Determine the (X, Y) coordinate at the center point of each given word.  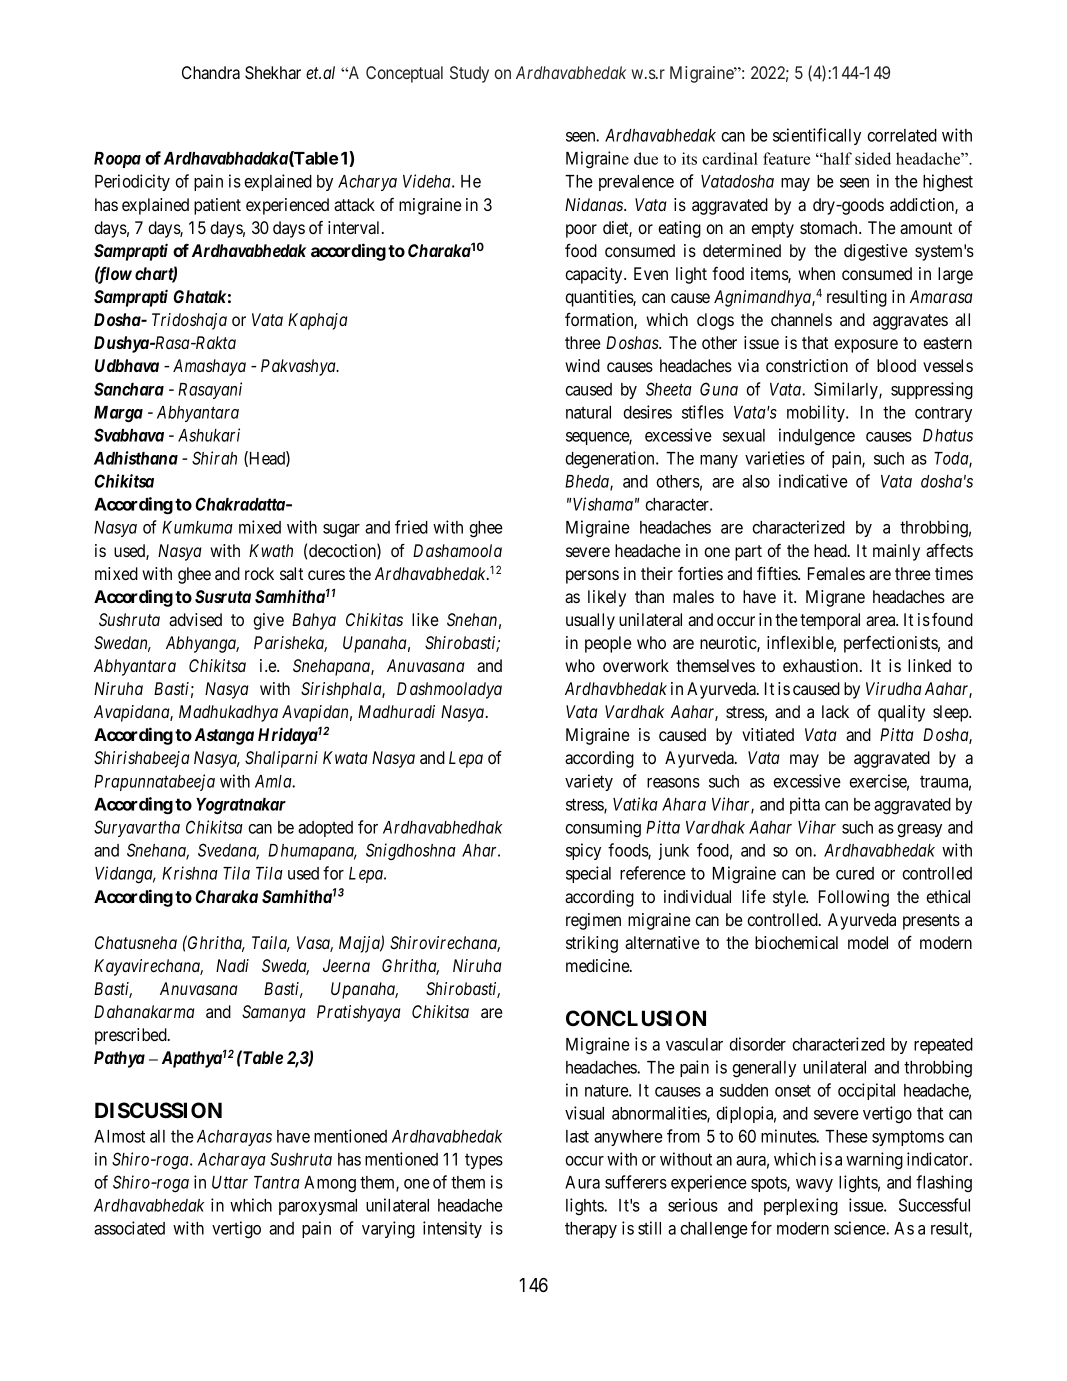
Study (469, 74)
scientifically (817, 136)
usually (590, 621)
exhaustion (822, 665)
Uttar (230, 1182)
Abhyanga (202, 644)
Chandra (211, 72)
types (484, 1161)
